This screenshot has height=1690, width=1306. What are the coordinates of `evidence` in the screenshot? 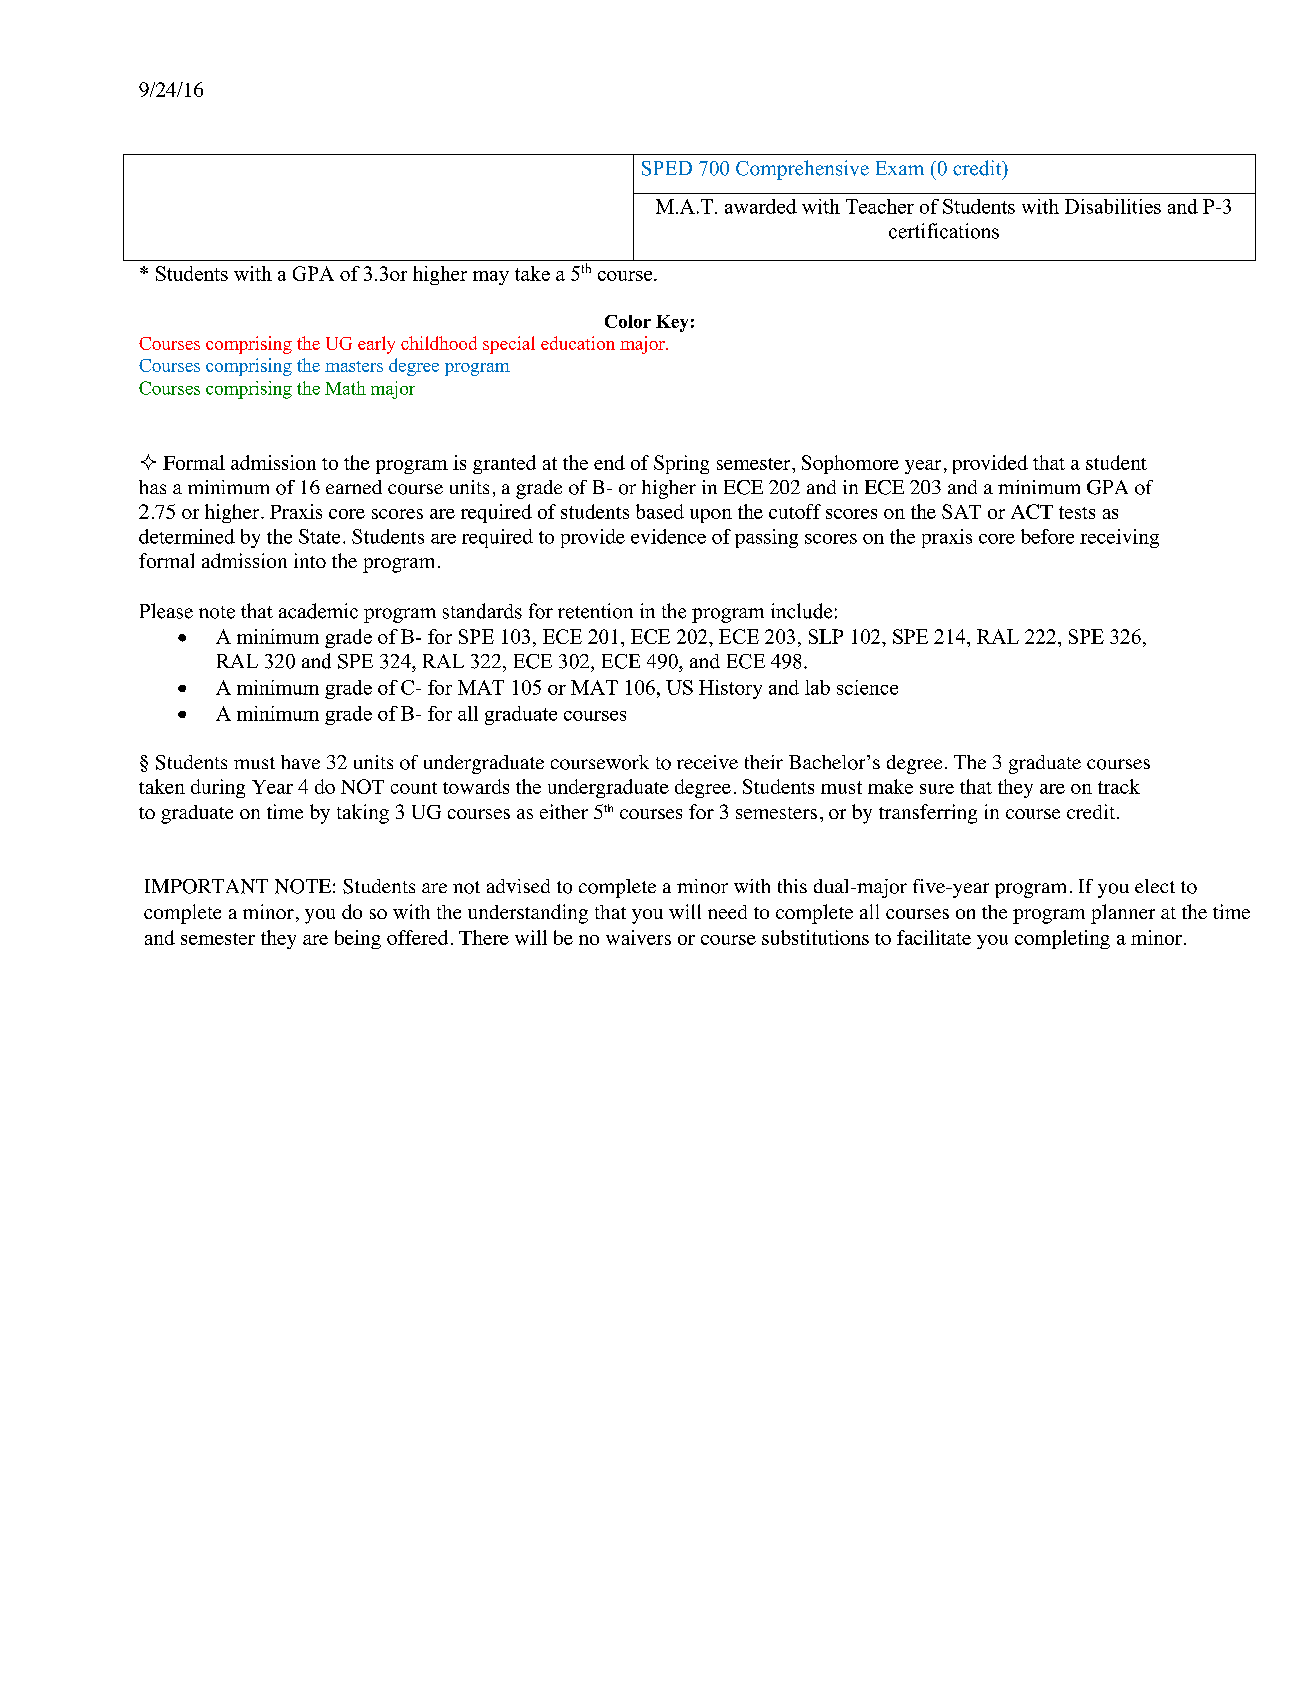 It's located at (668, 536).
